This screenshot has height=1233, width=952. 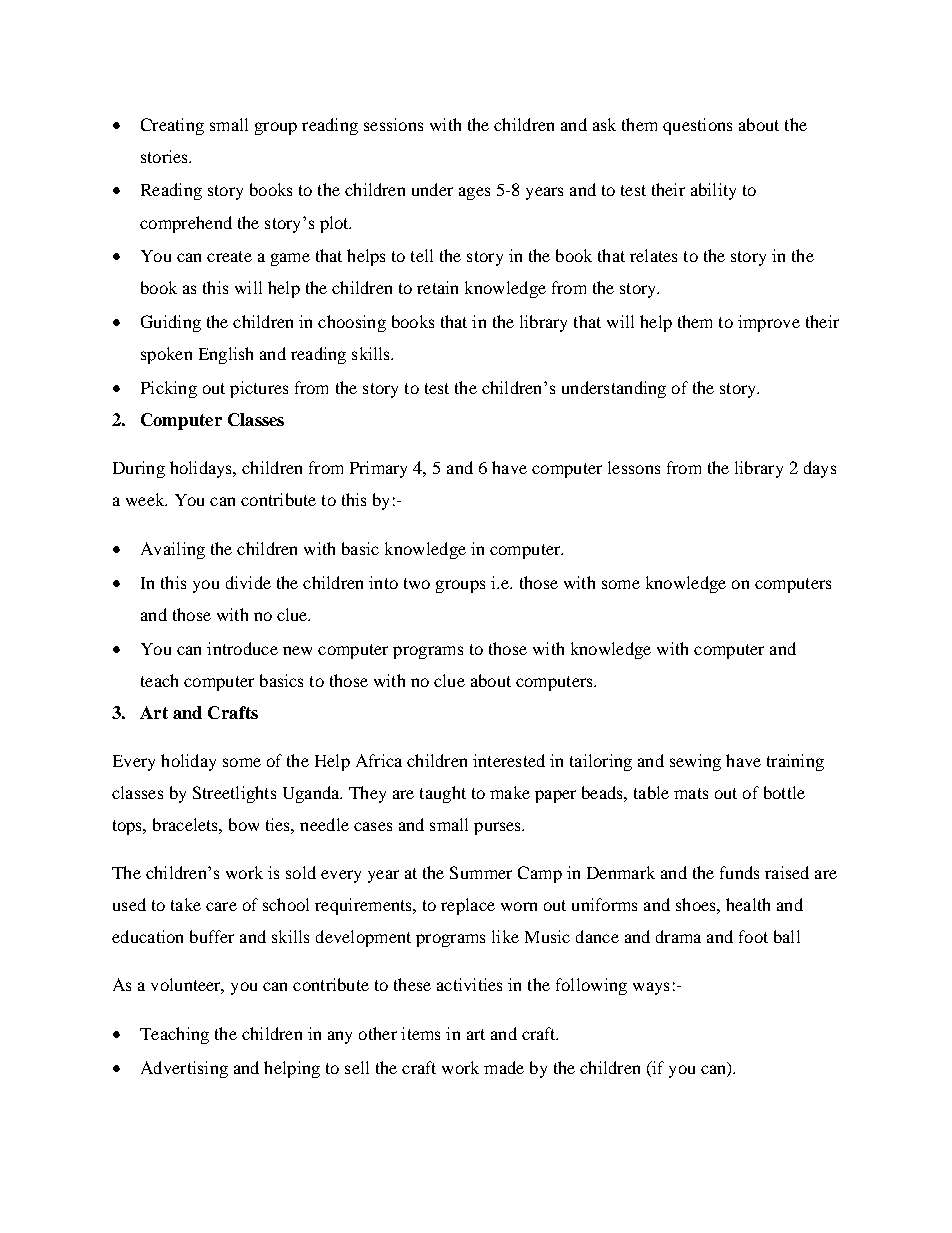 What do you see at coordinates (437, 287) in the screenshot?
I see `retain` at bounding box center [437, 287].
